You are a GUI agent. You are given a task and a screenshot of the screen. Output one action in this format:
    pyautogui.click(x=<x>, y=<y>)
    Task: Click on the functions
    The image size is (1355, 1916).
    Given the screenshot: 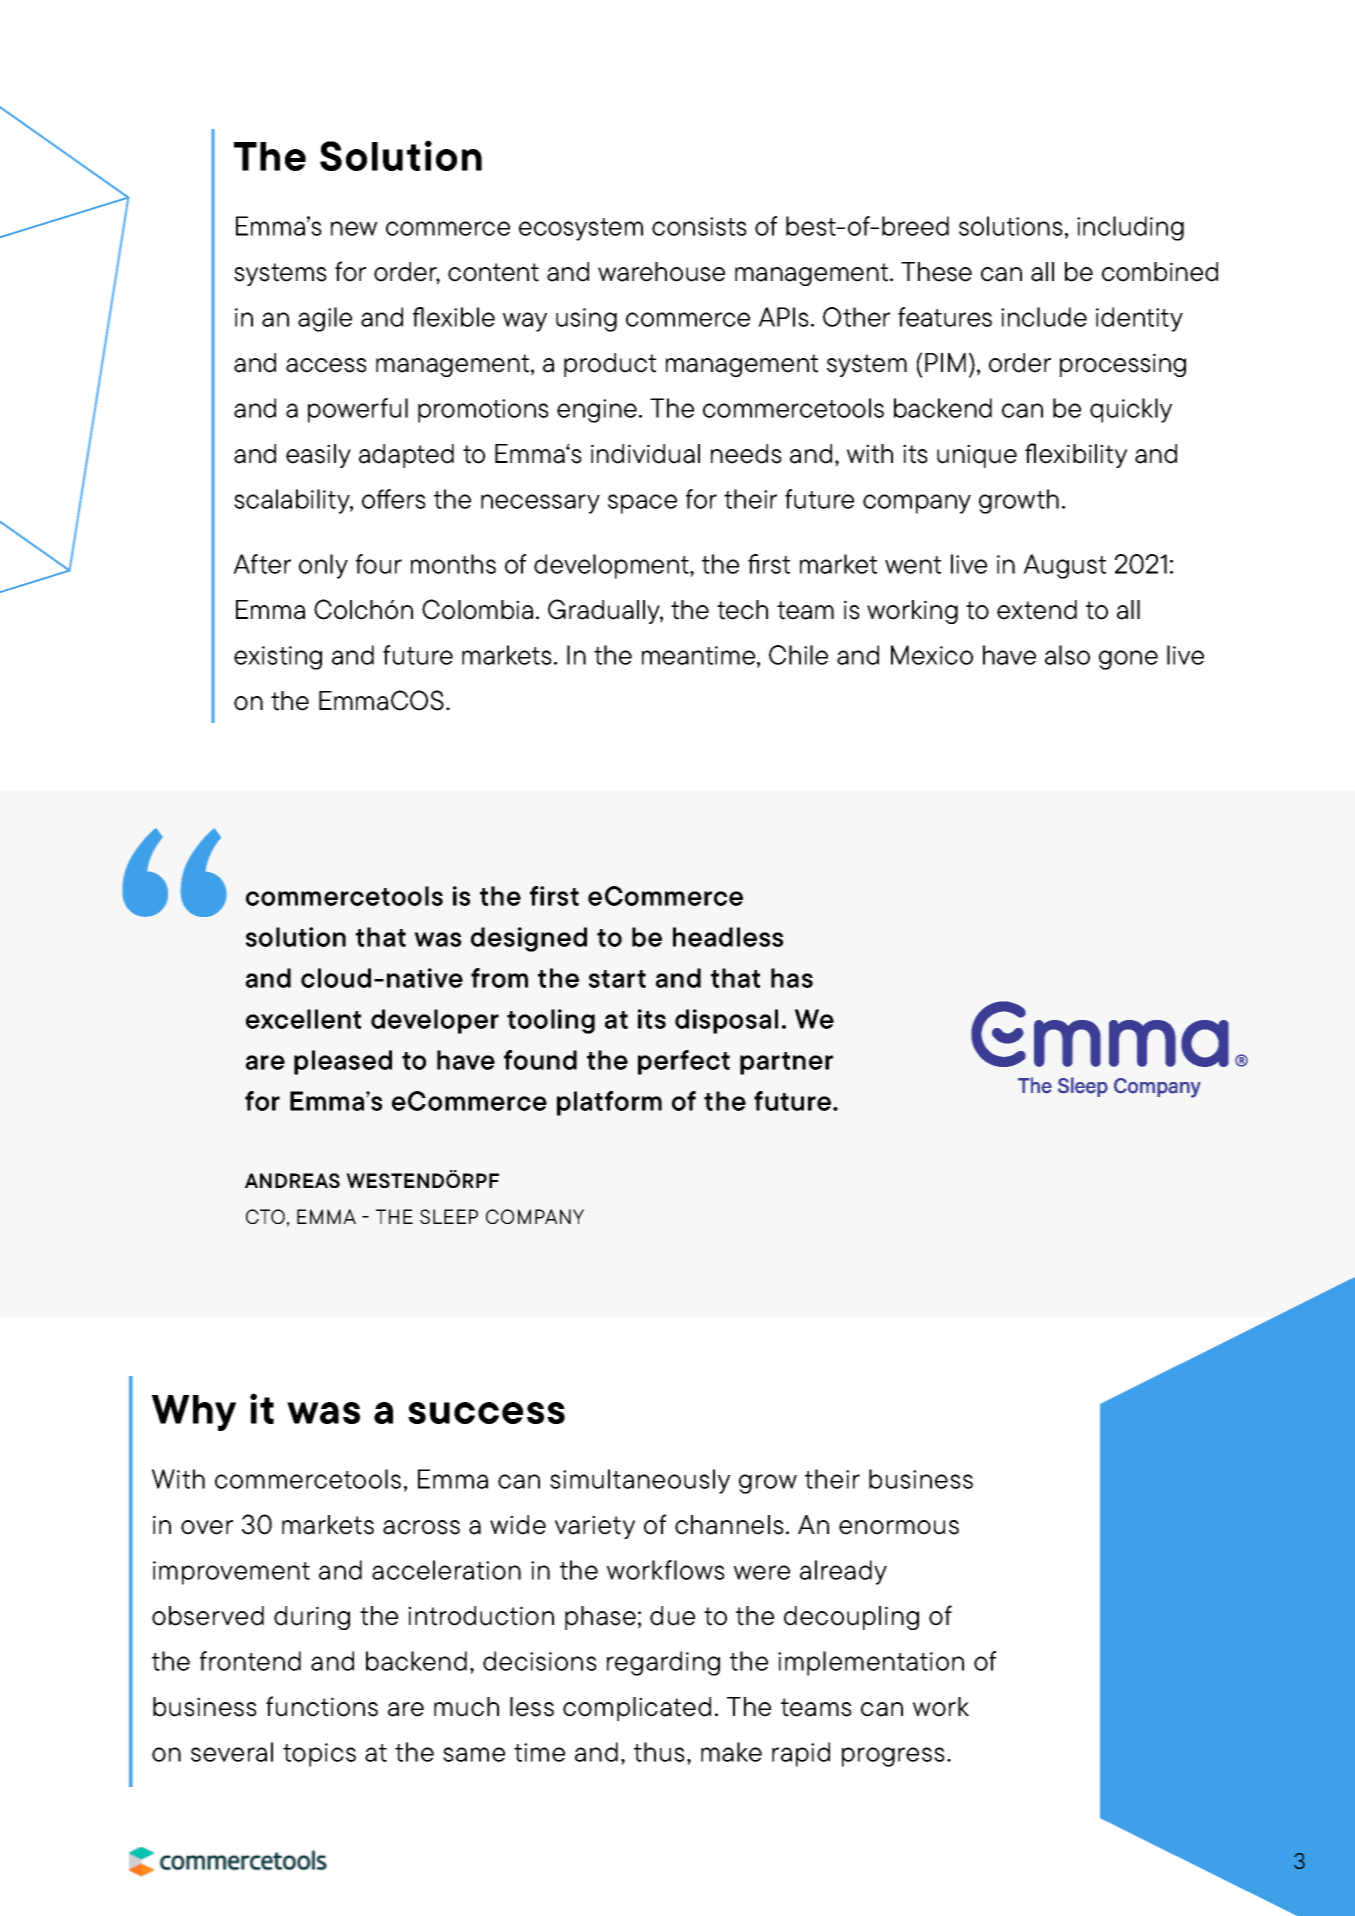 What is the action you would take?
    pyautogui.click(x=322, y=1706)
